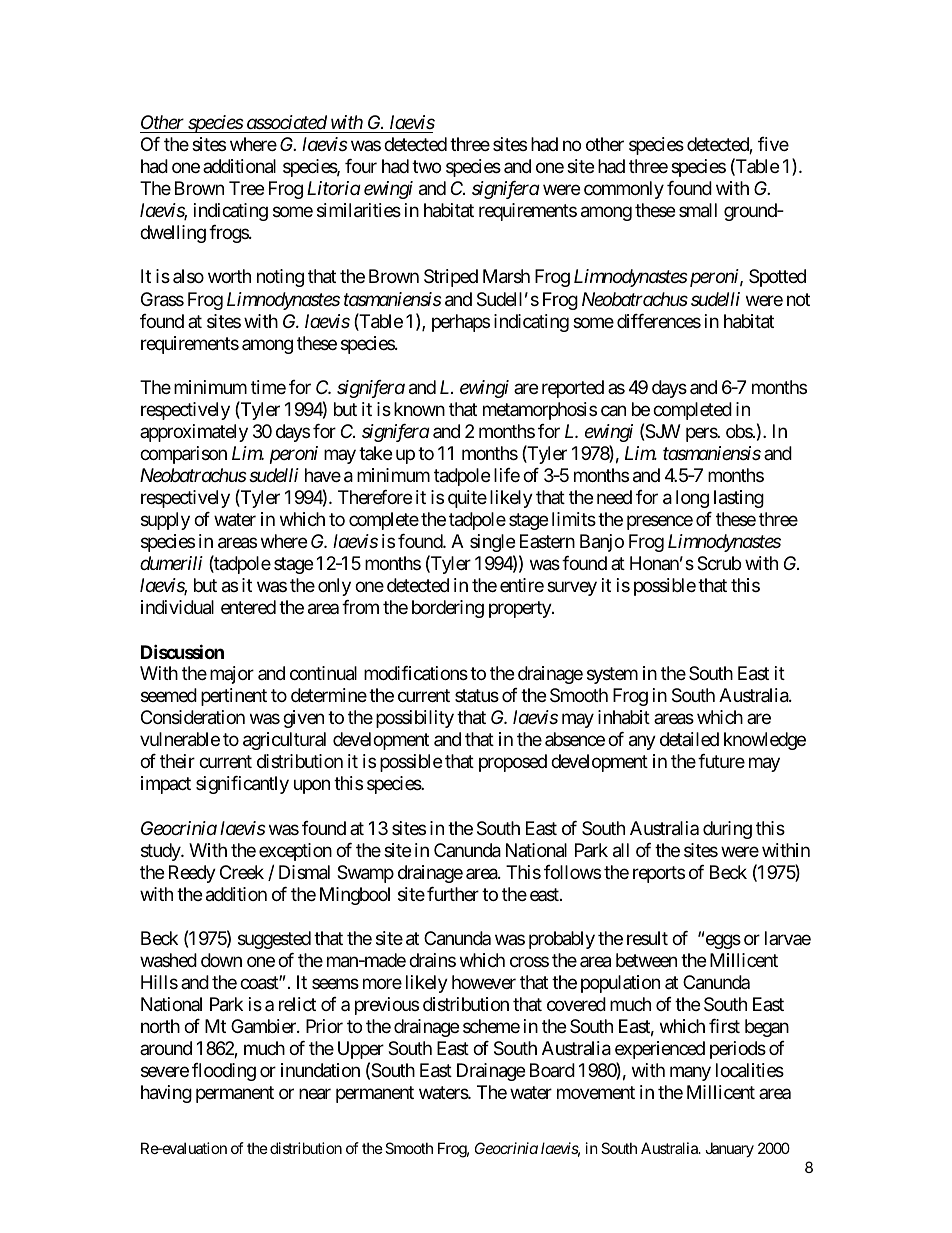  I want to click on flooding, so click(224, 1072).
